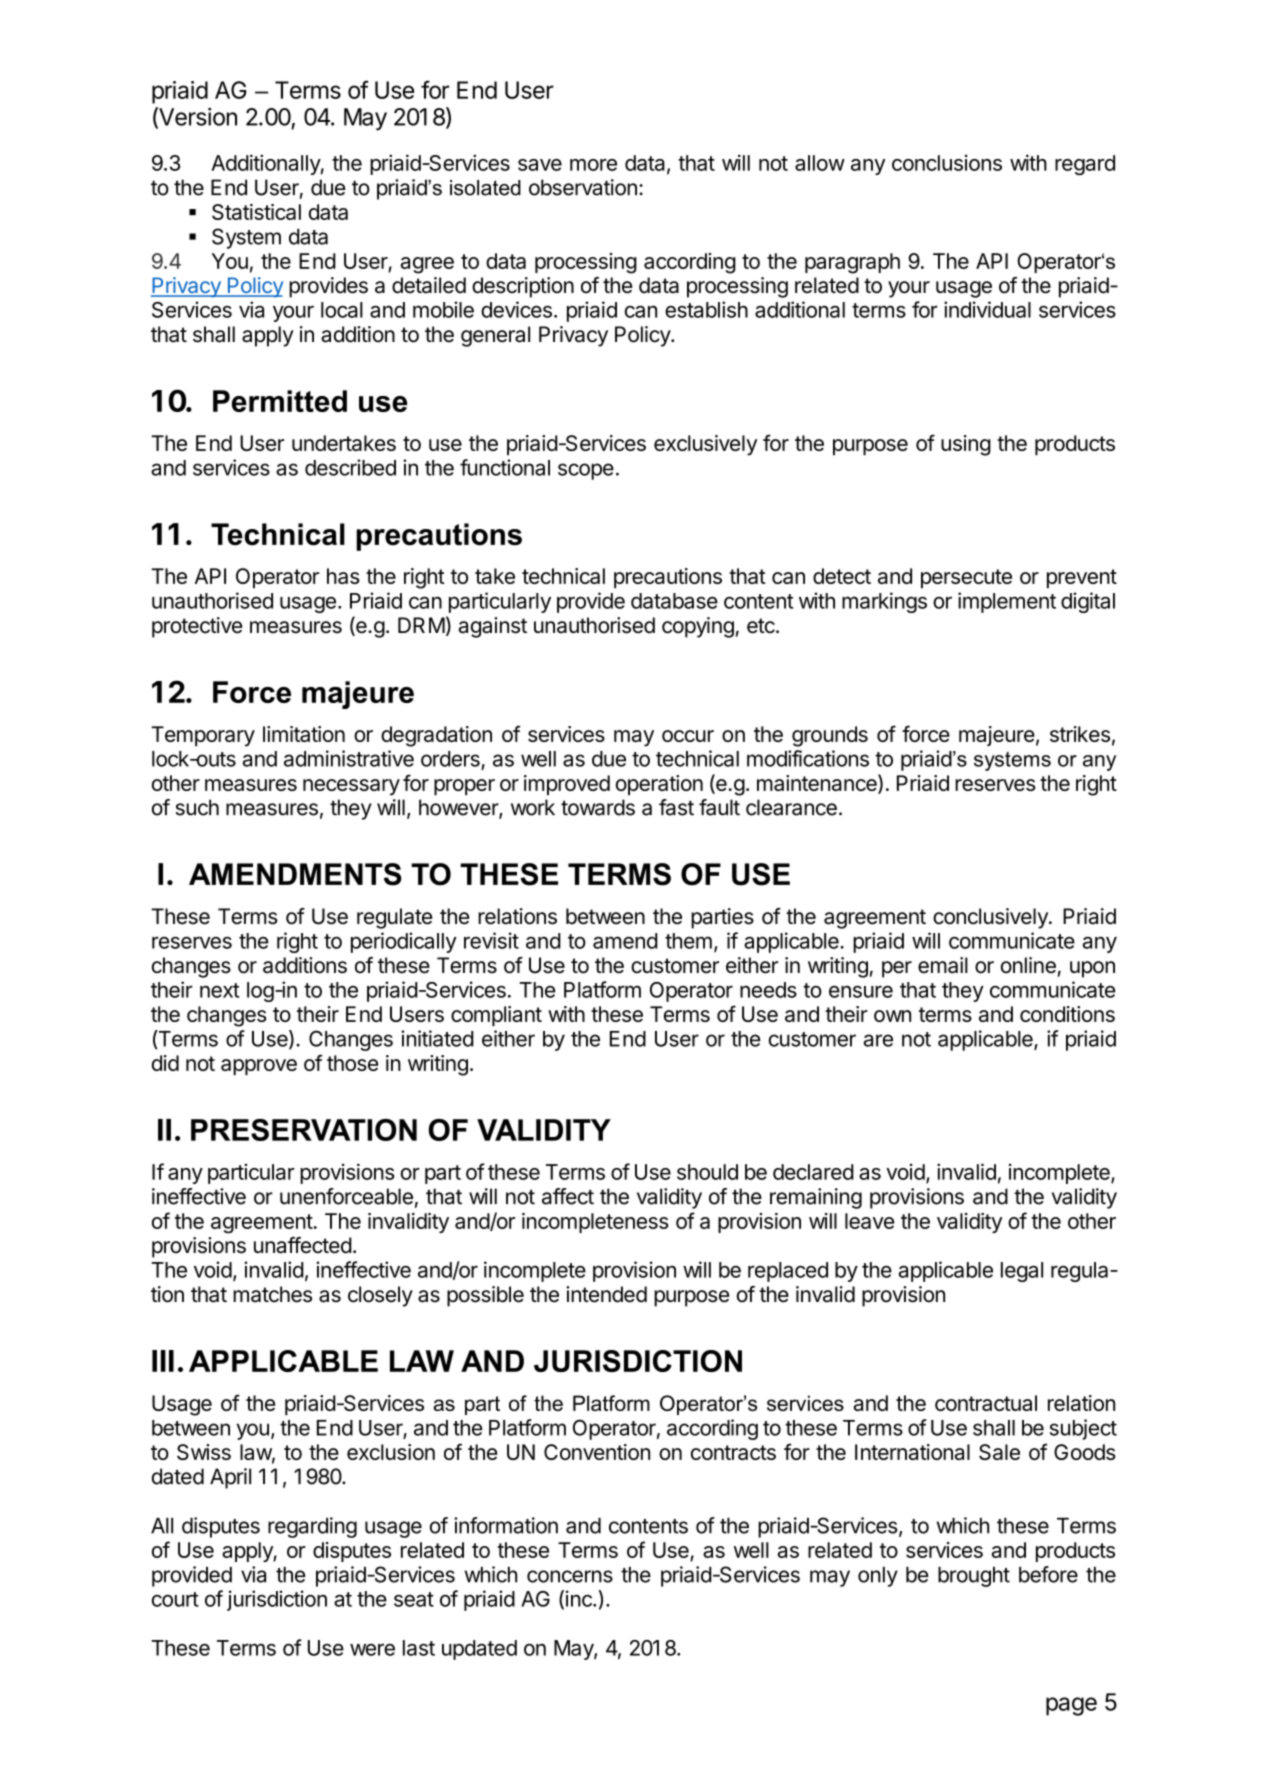 This screenshot has width=1267, height=1792. Describe the element at coordinates (593, 165) in the screenshot. I see `more` at that location.
